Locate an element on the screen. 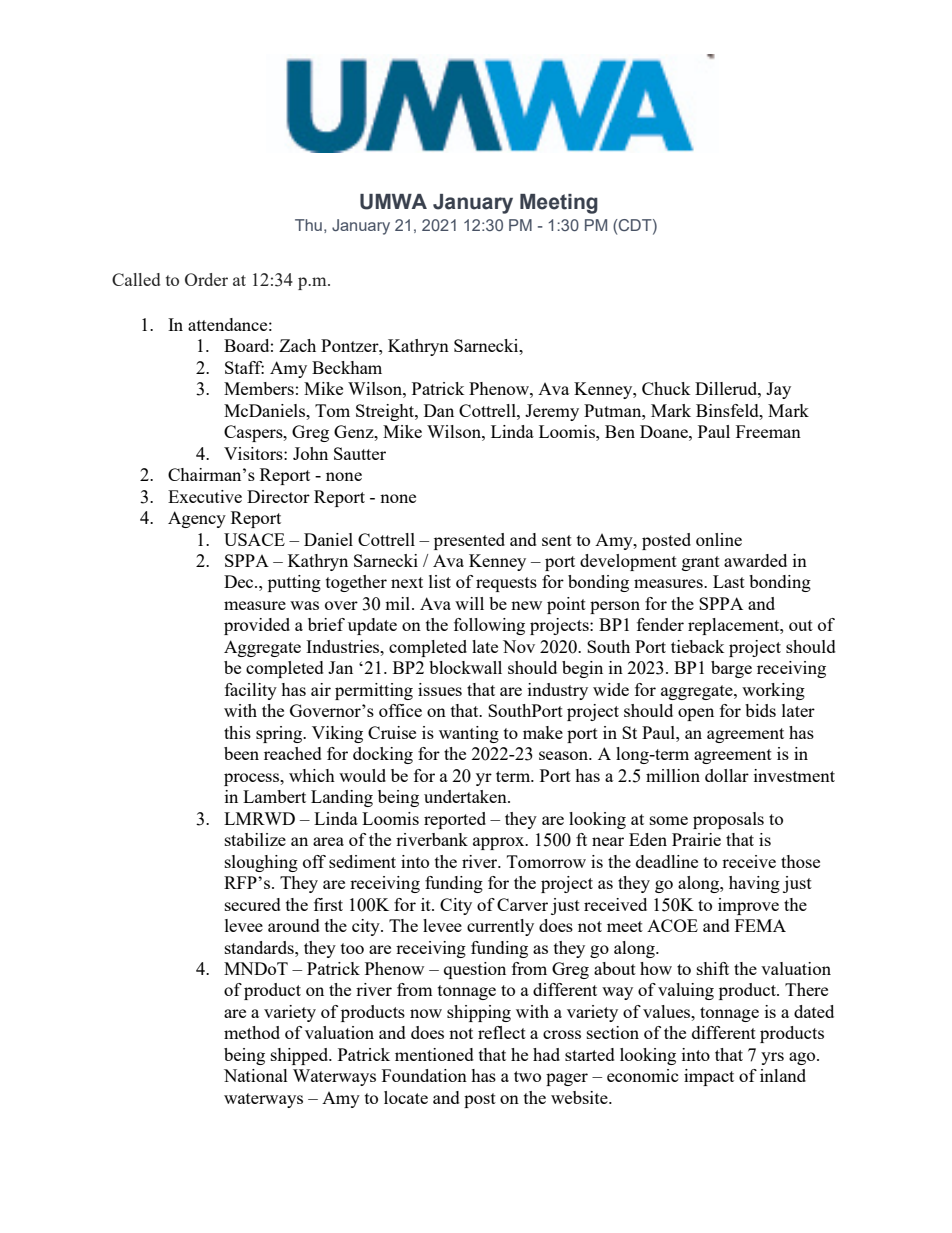 The width and height of the screenshot is (952, 1233). National is located at coordinates (256, 1075).
